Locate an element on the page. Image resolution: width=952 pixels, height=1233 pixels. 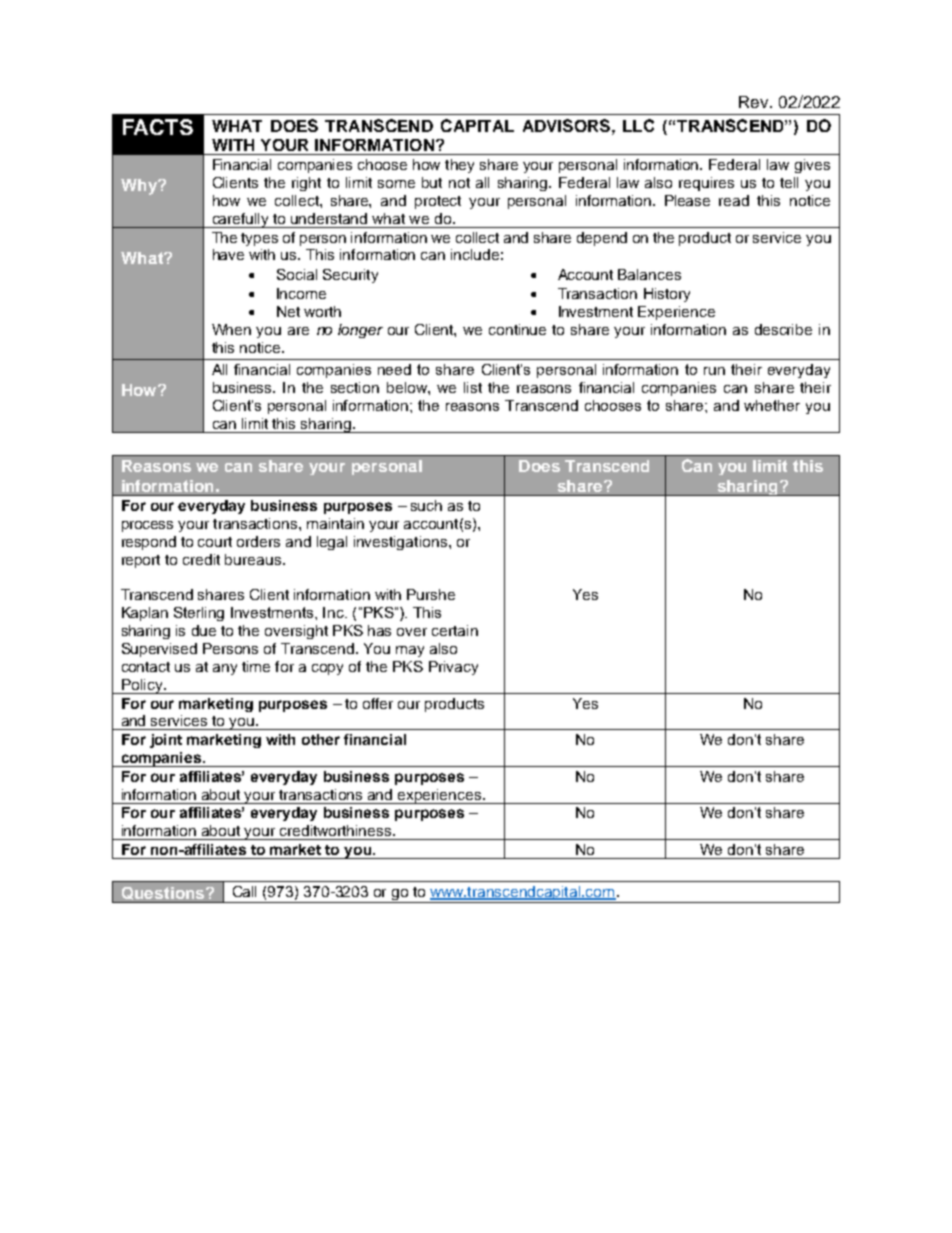
continue is located at coordinates (517, 329).
